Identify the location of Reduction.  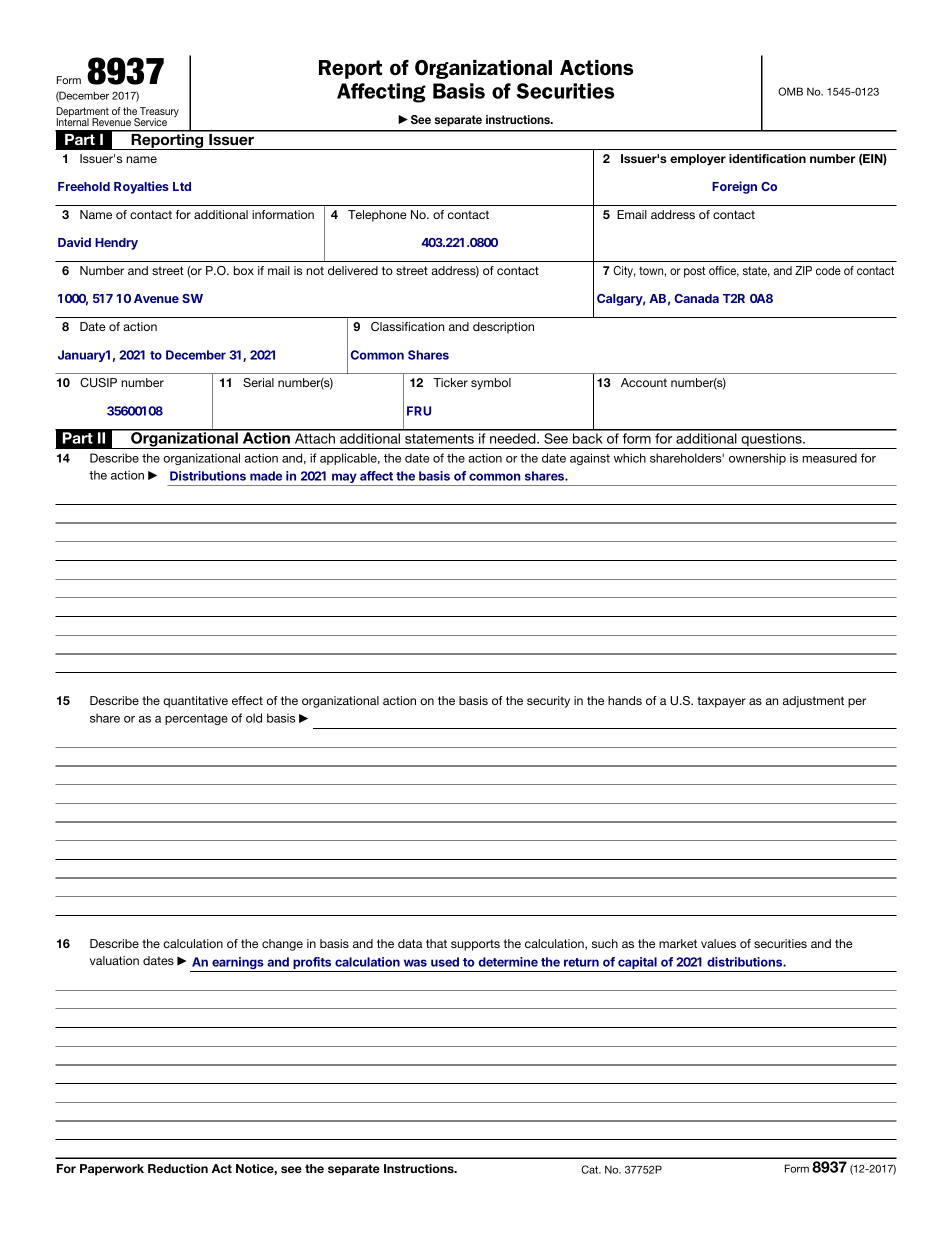
(178, 1168).
